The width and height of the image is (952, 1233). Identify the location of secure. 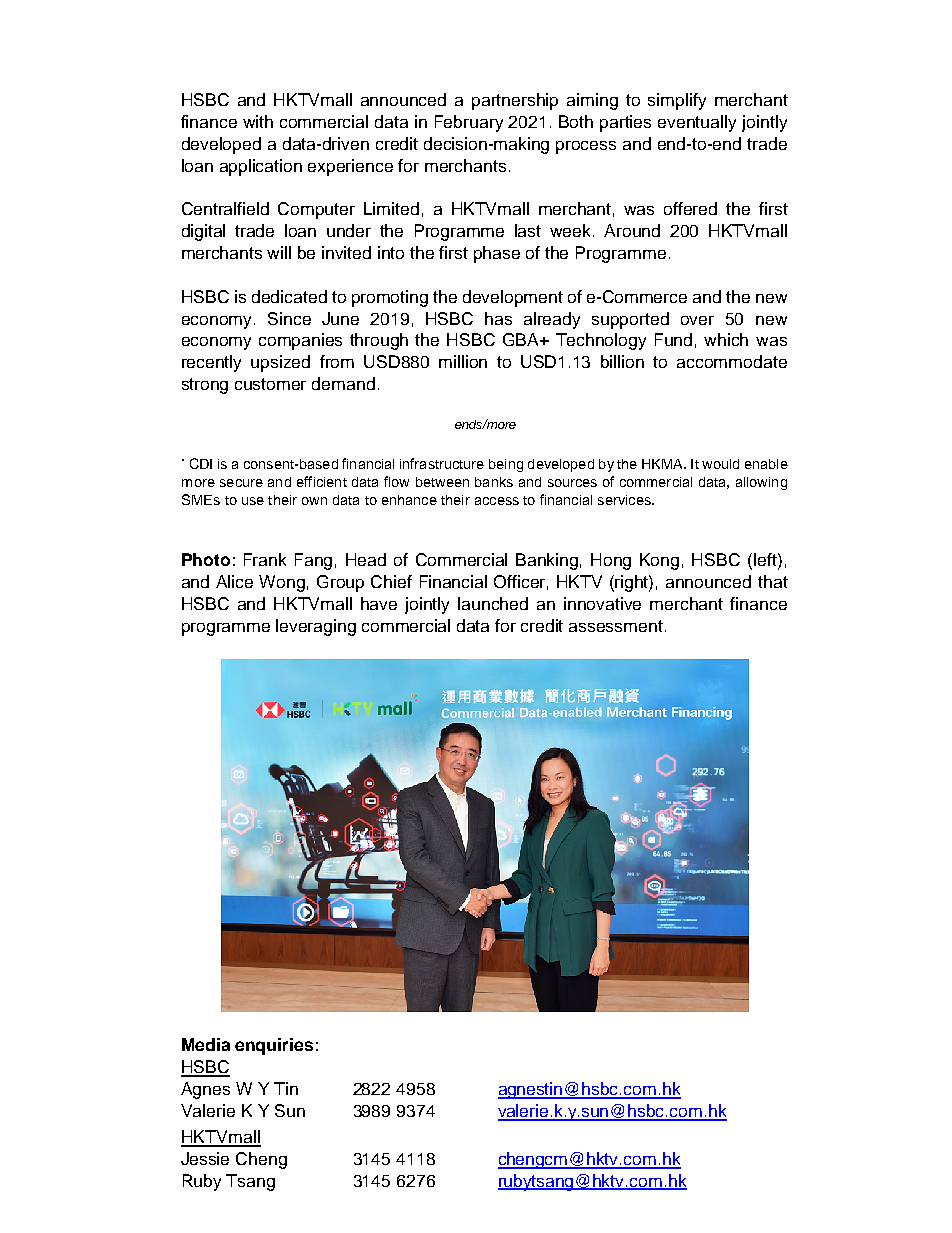
(241, 483).
